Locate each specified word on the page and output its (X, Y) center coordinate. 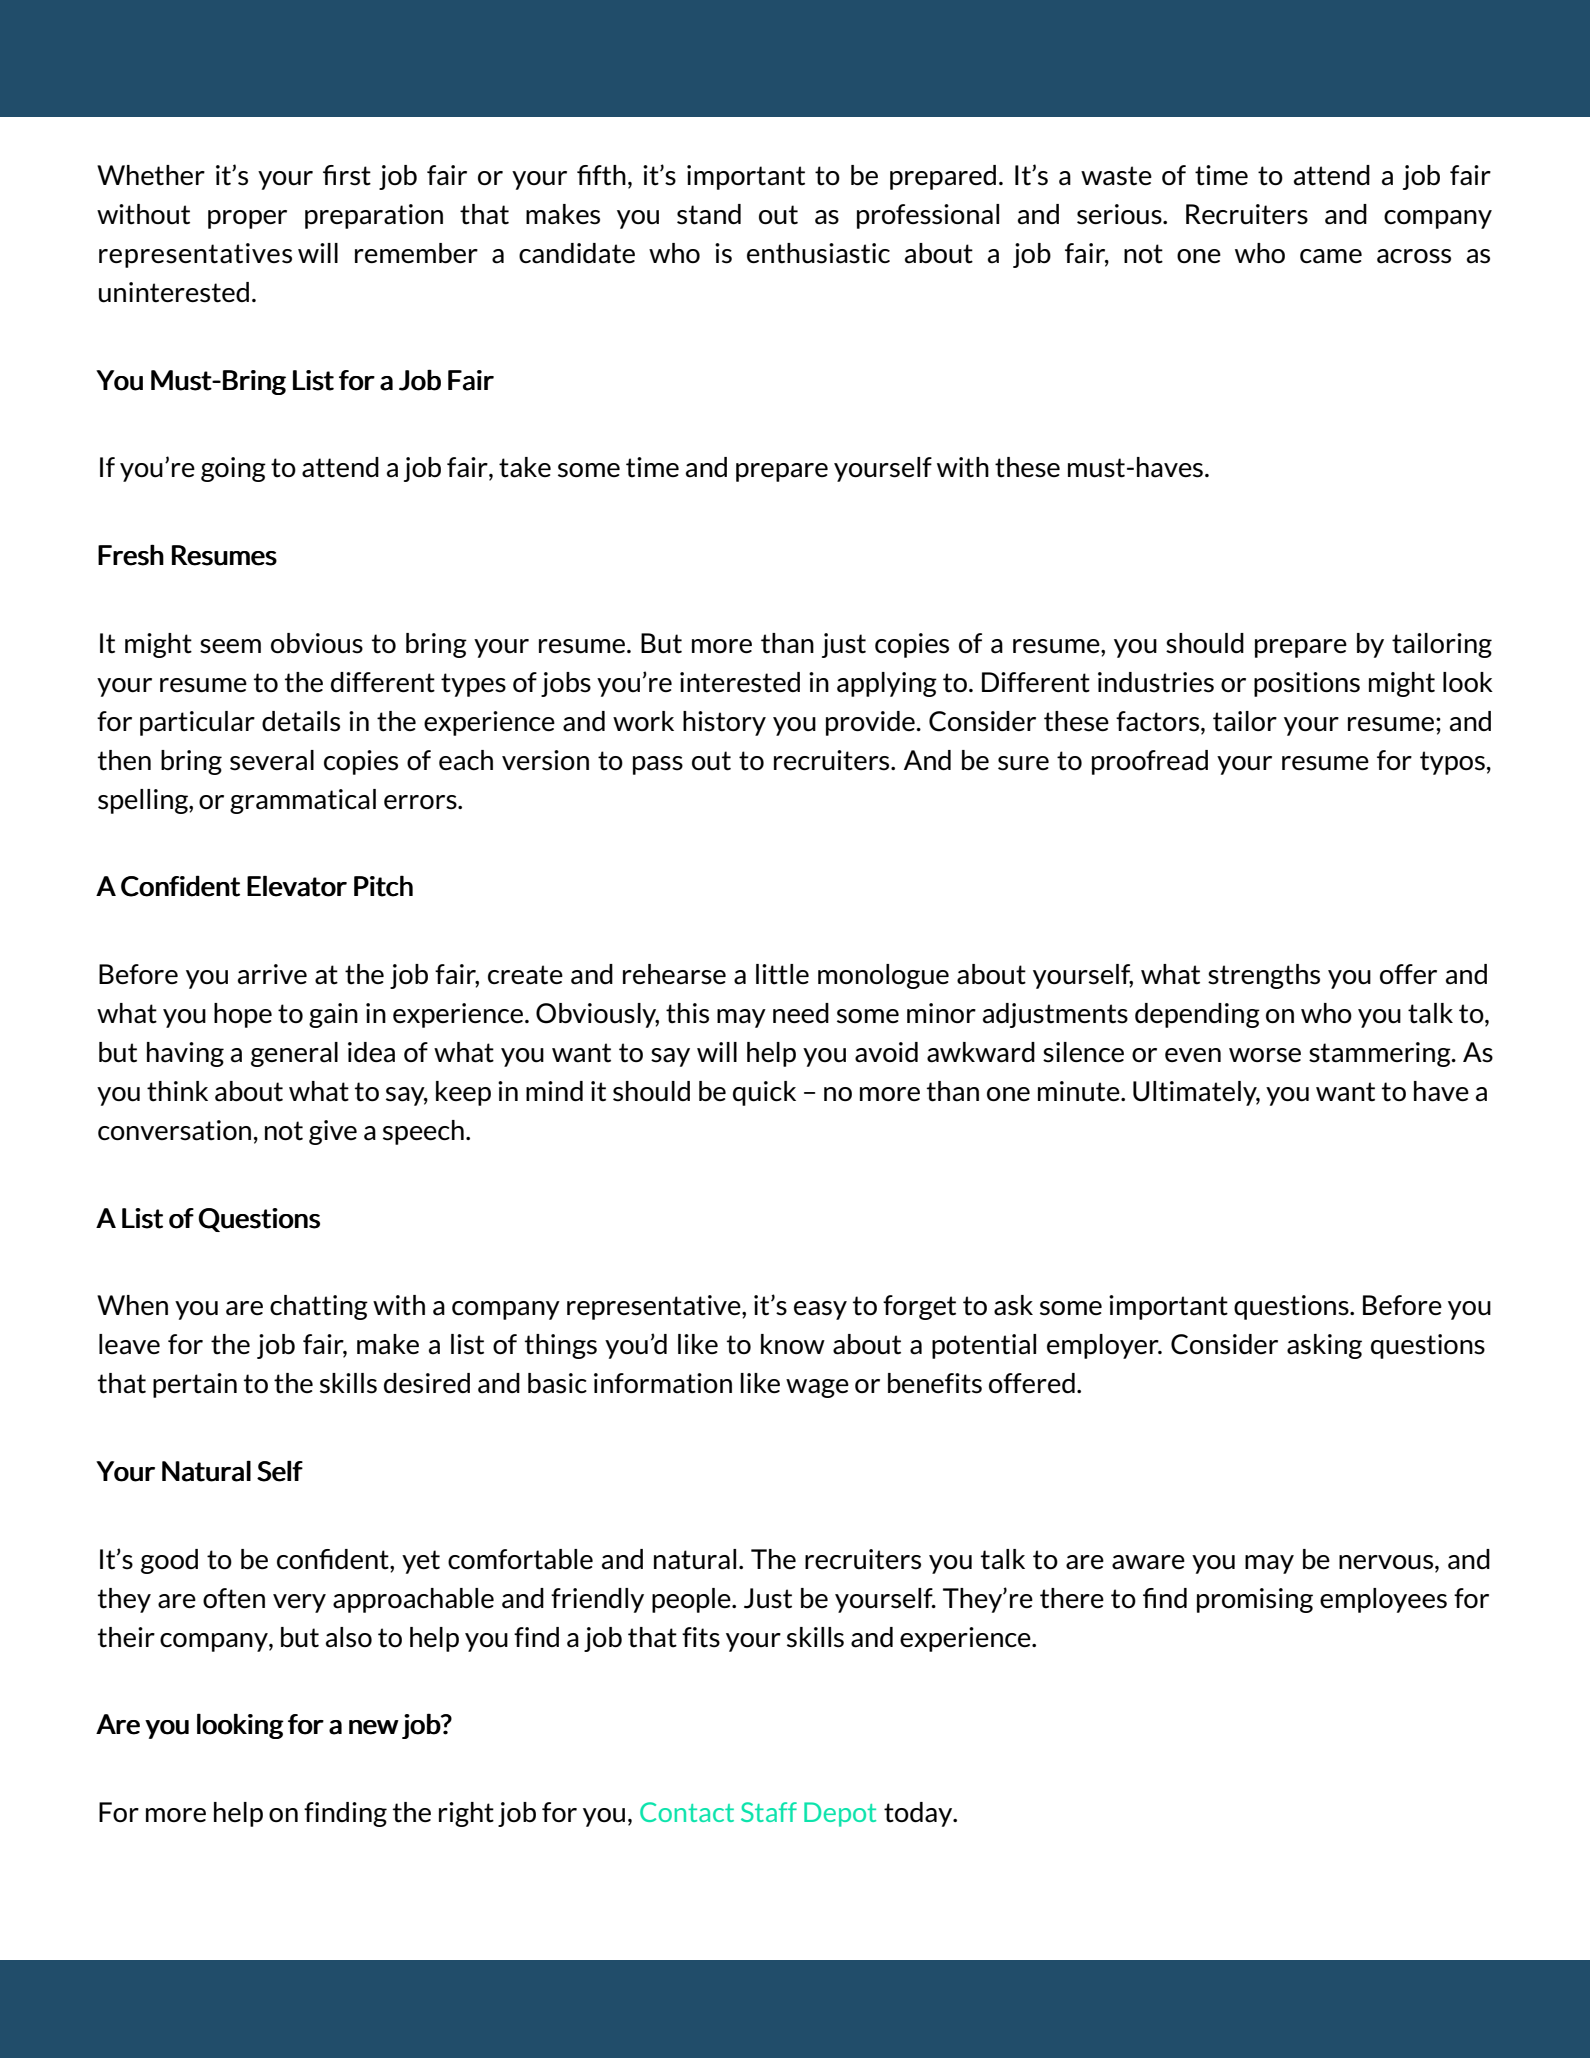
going (233, 469)
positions (1307, 684)
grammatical (303, 801)
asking (1324, 1346)
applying (887, 684)
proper (247, 219)
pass (658, 765)
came (1331, 256)
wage (817, 1388)
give (333, 1132)
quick (764, 1093)
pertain (195, 1385)
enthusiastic (818, 253)
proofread (1150, 762)
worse (1265, 1055)
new (374, 1727)
